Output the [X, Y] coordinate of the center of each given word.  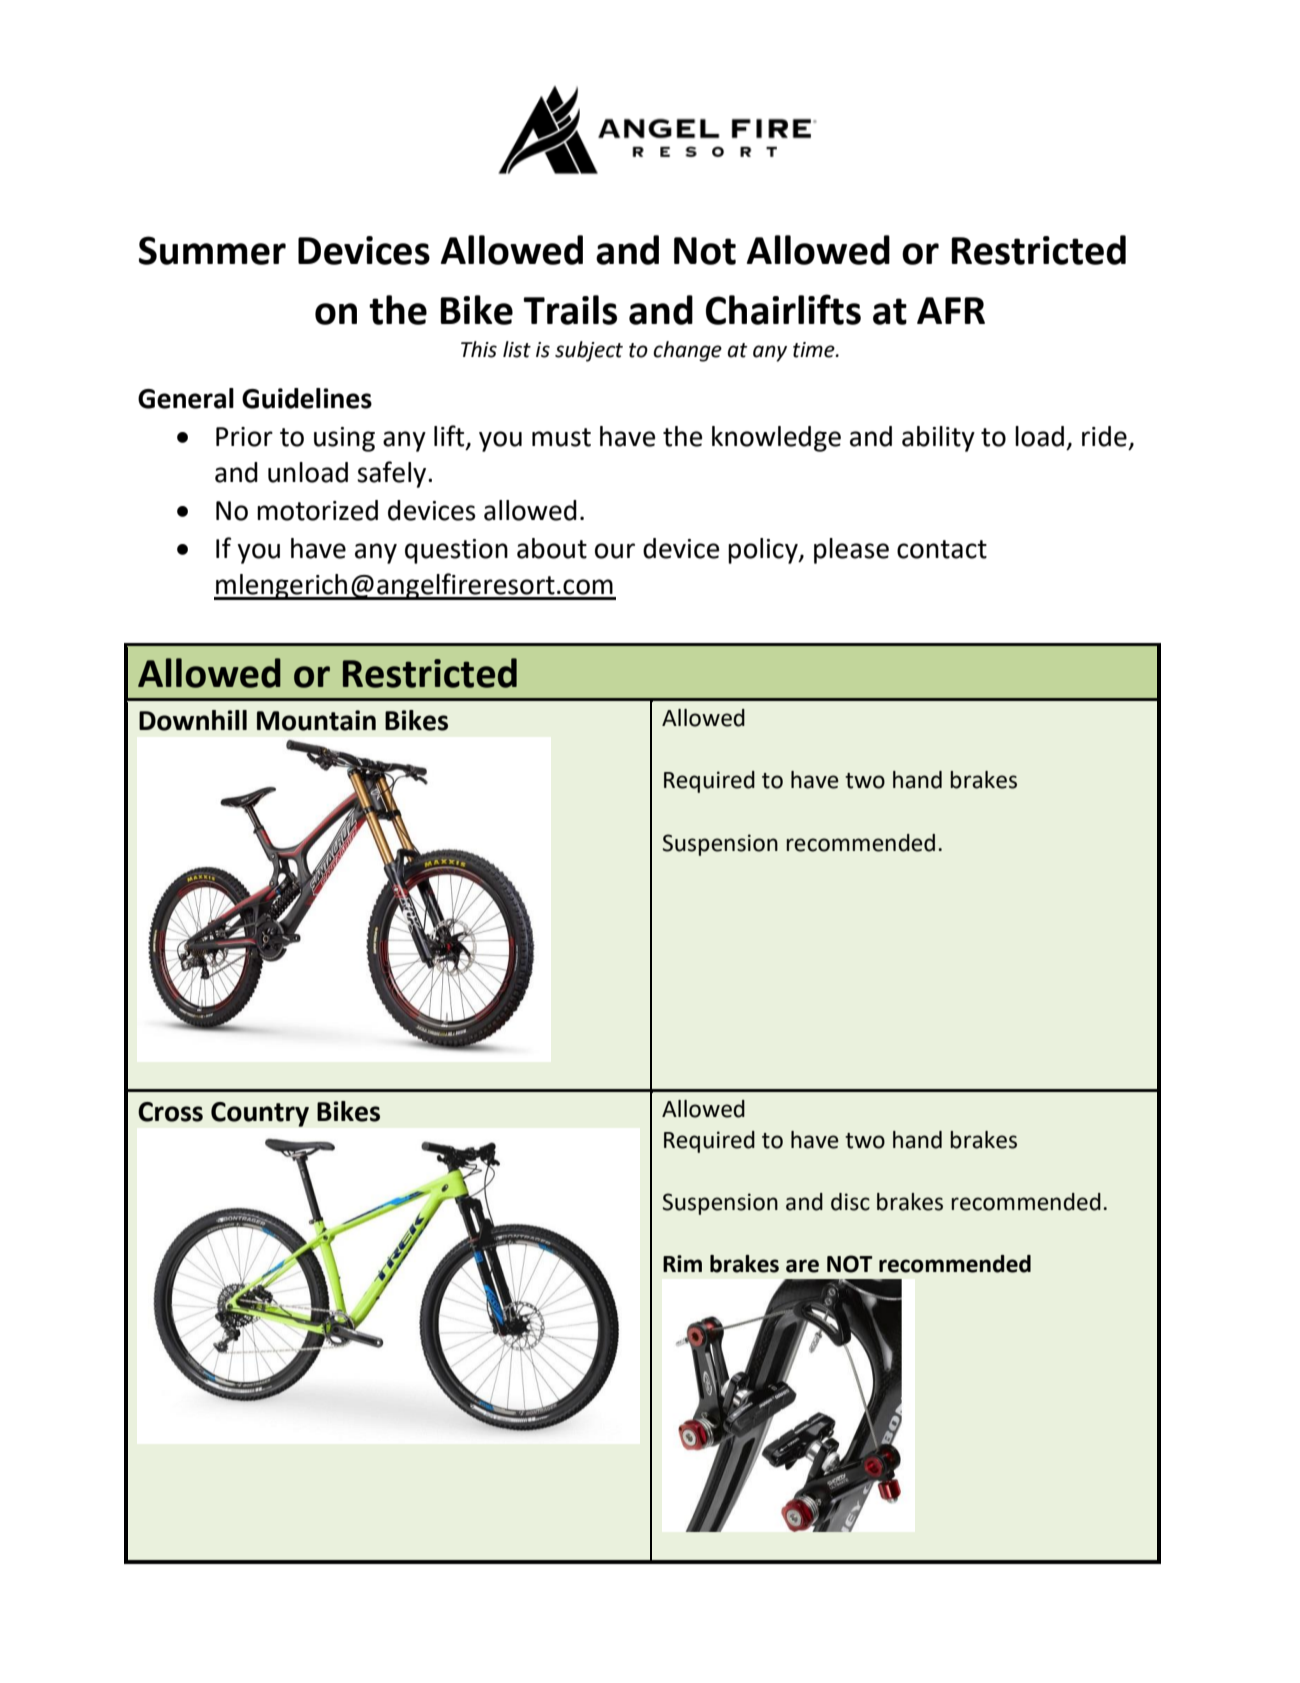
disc [850, 1202]
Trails [570, 310]
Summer [212, 250]
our [615, 551]
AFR [951, 310]
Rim [682, 1263]
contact [942, 549]
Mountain [316, 720]
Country [260, 1114]
